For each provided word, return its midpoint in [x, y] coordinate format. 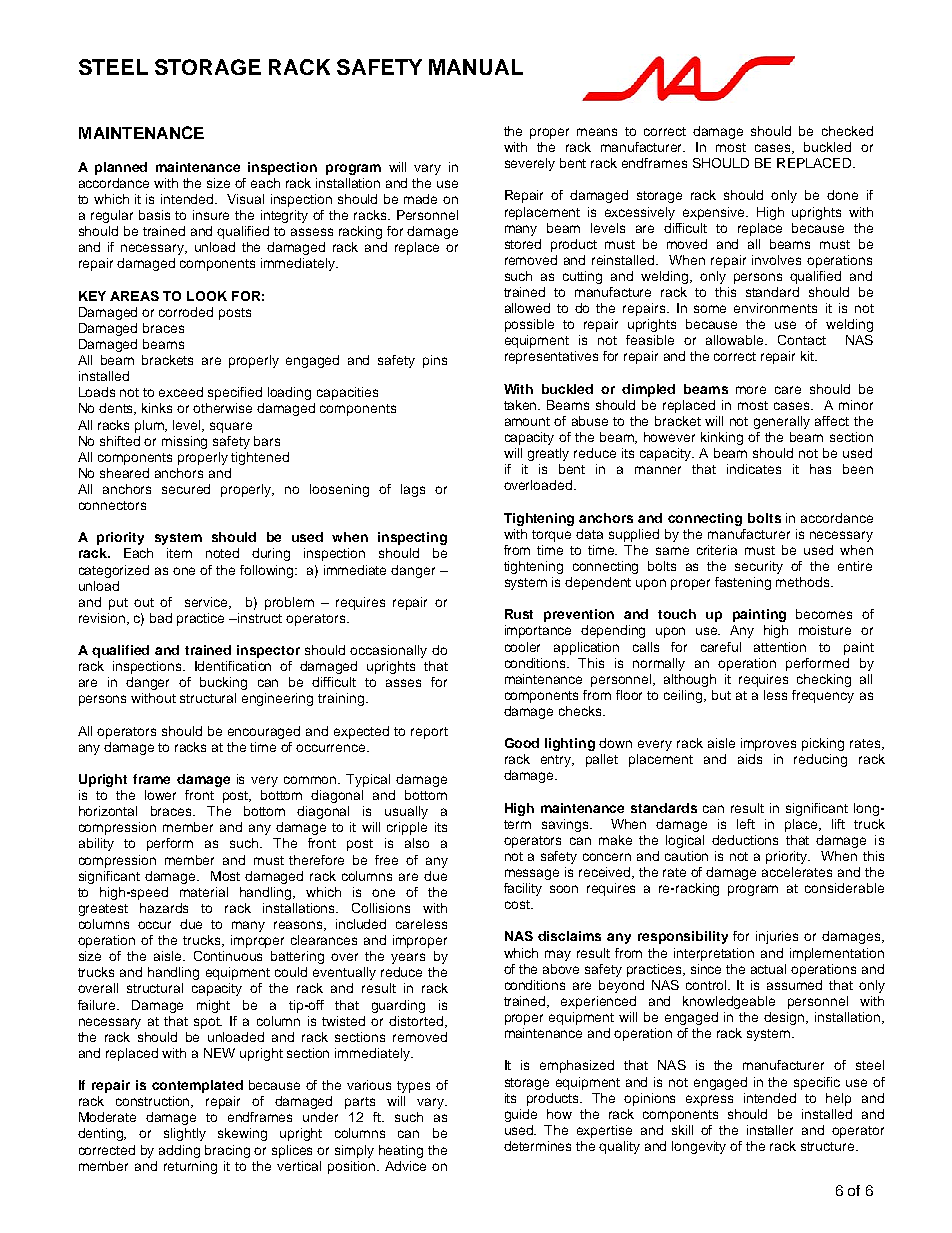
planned [121, 168]
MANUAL [476, 67]
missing [184, 442]
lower [160, 795]
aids [750, 759]
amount [527, 421]
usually [406, 812]
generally [782, 422]
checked [847, 131]
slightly [185, 1134]
